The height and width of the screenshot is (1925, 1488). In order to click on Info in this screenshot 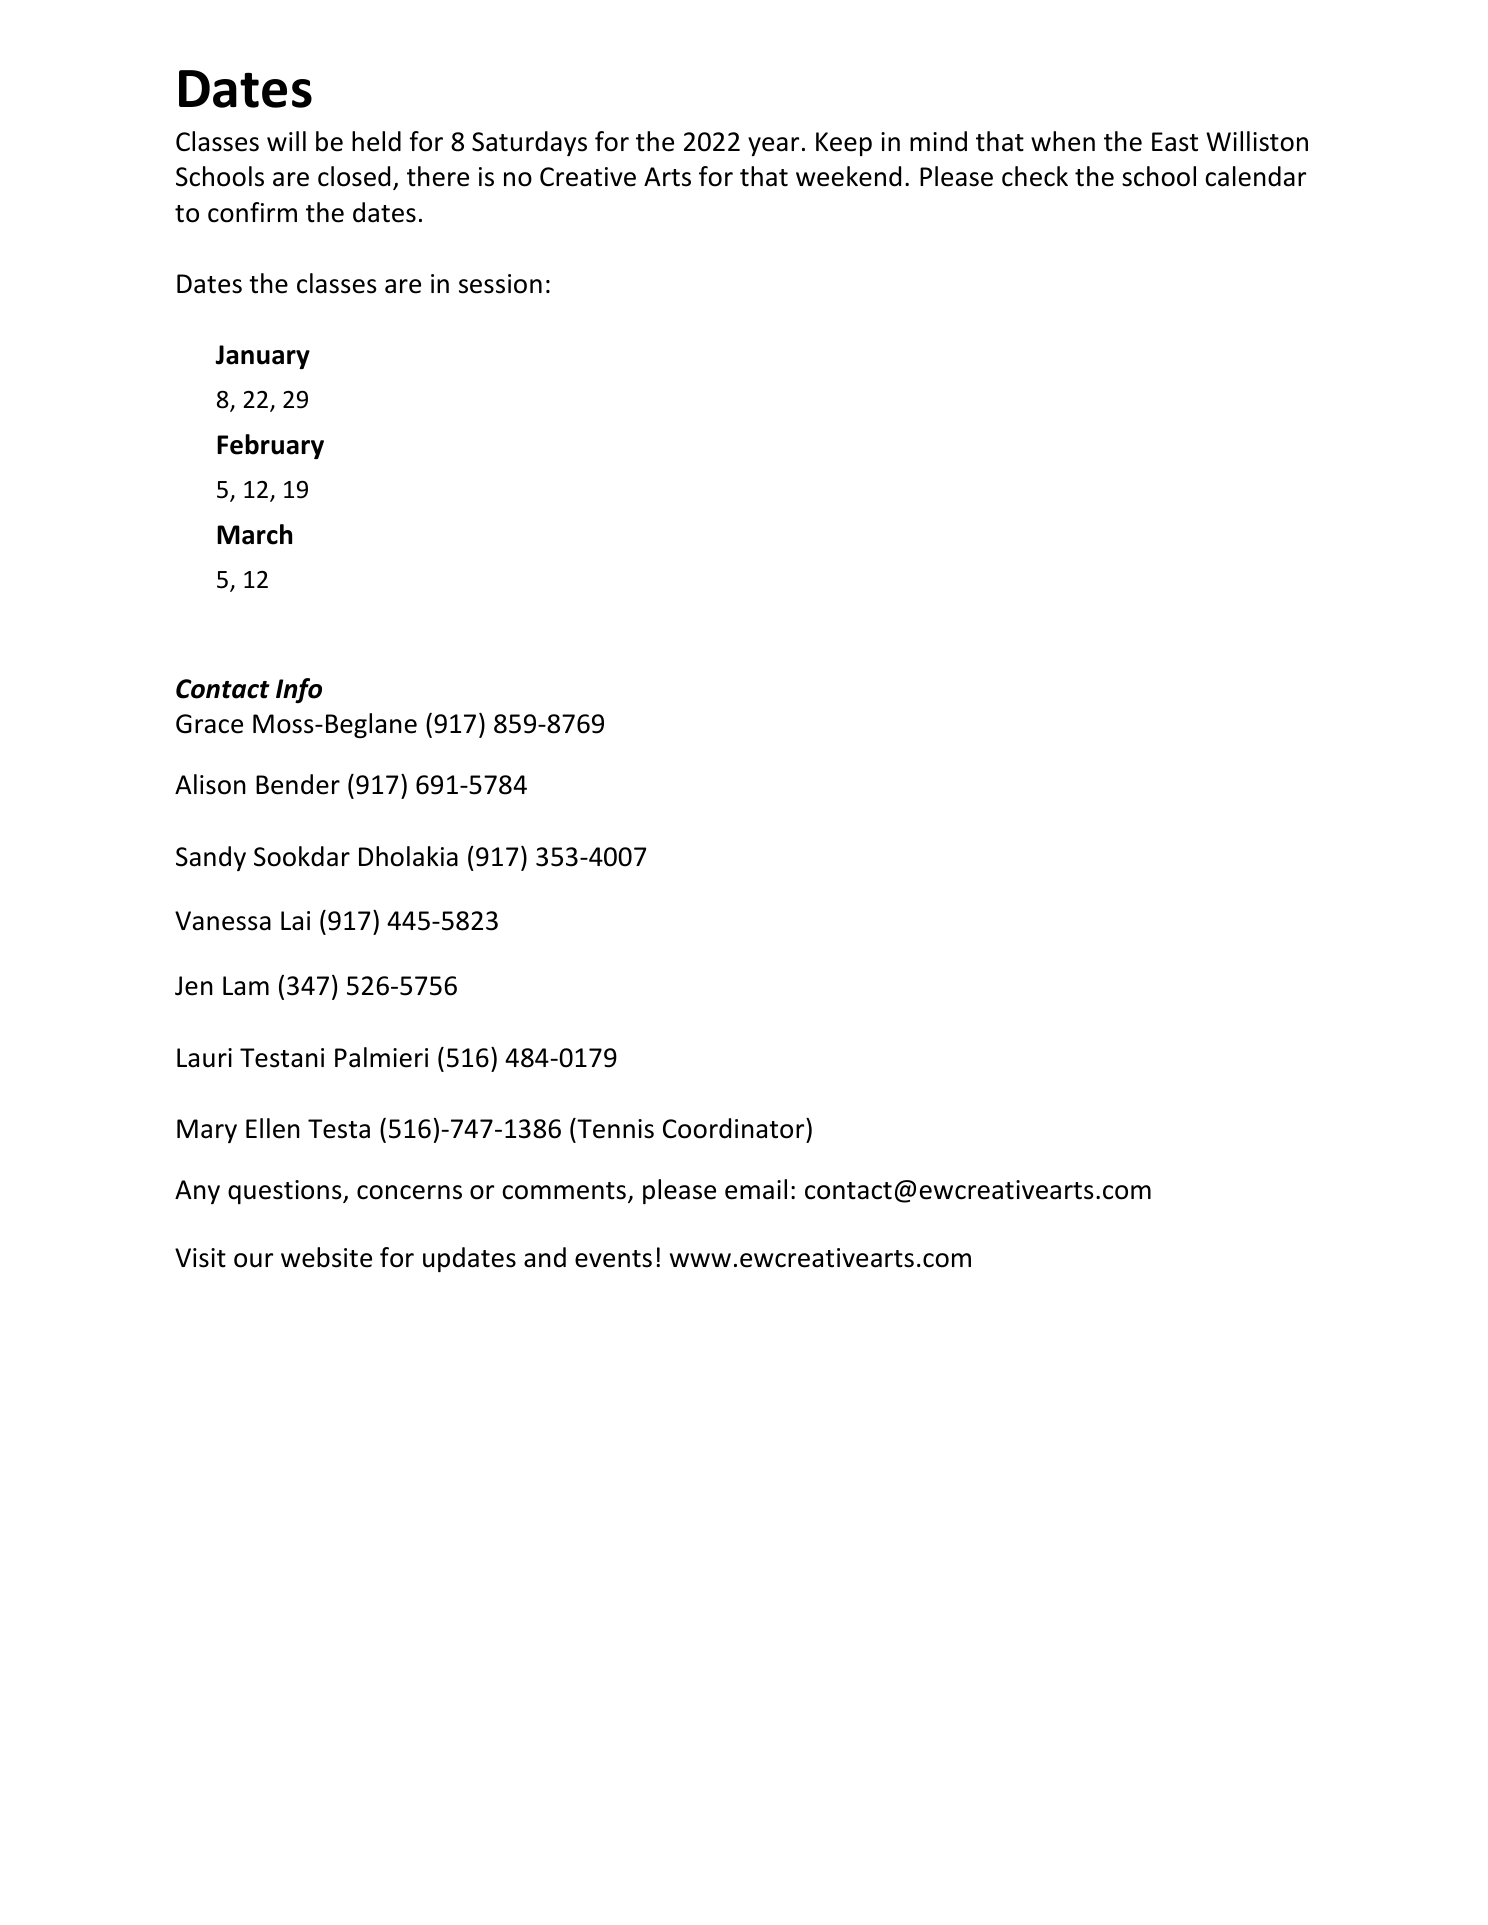, I will do `click(299, 690)`.
